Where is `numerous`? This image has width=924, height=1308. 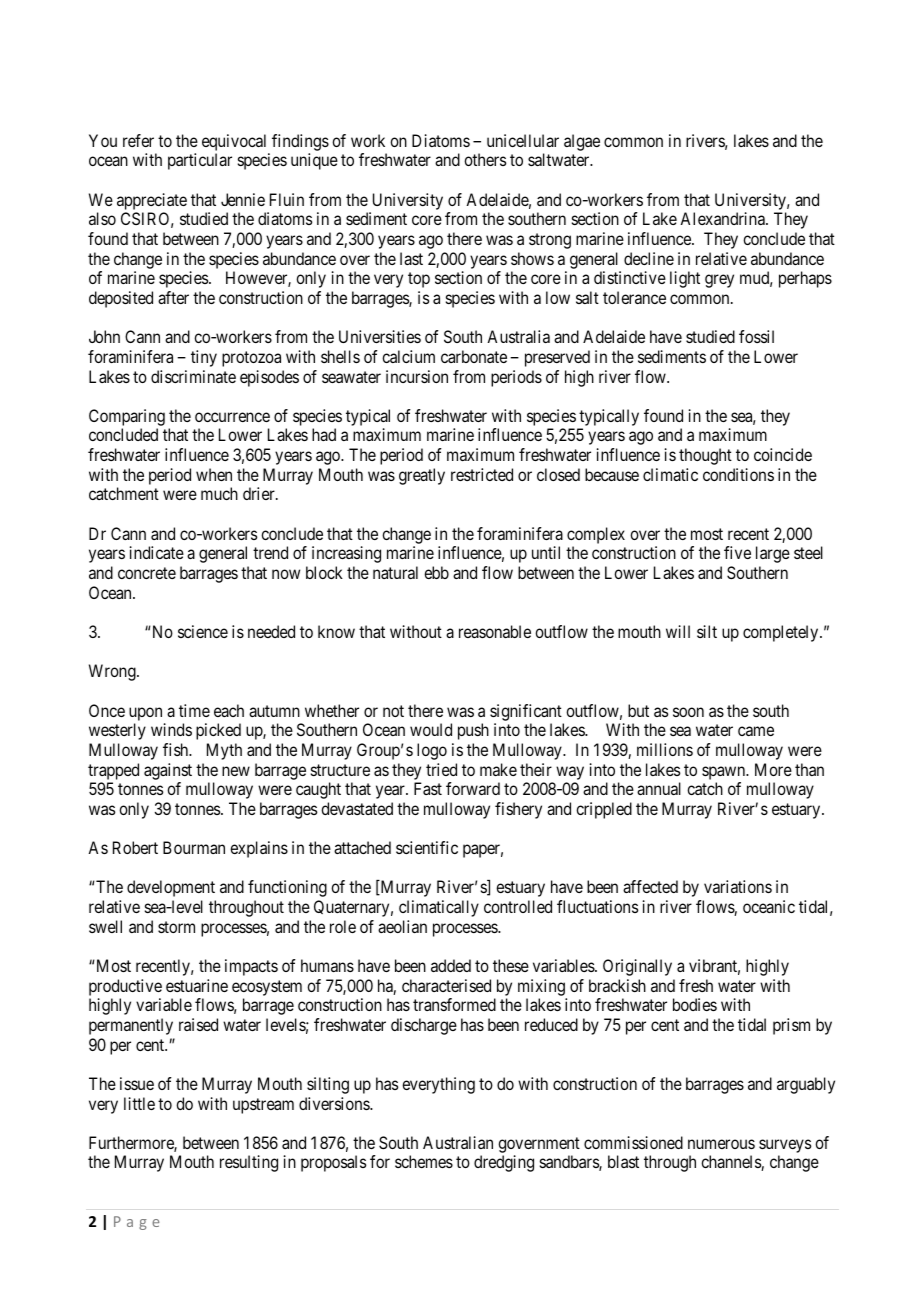
numerous is located at coordinates (721, 1144).
